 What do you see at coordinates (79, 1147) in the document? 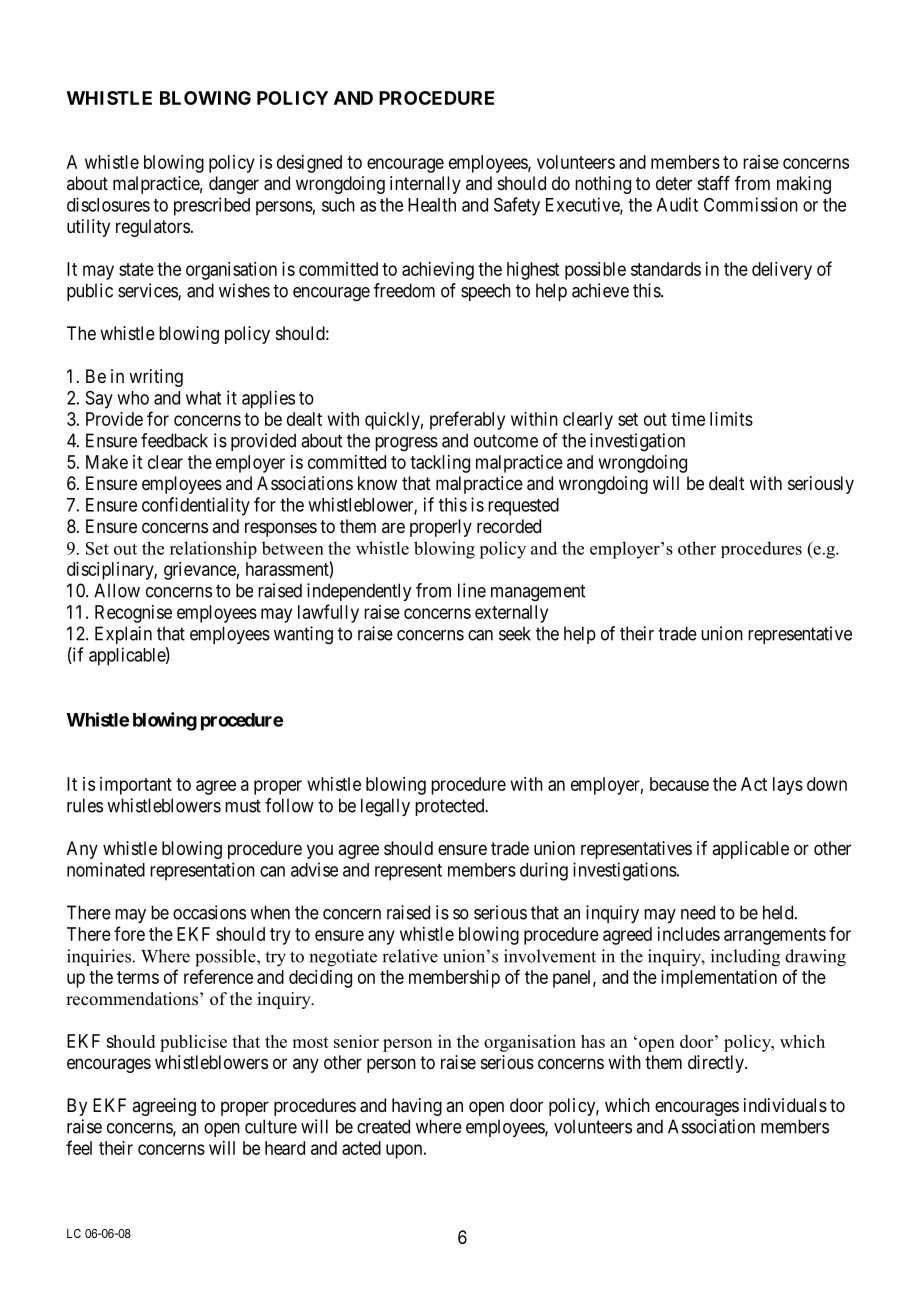
I see `feel` at bounding box center [79, 1147].
